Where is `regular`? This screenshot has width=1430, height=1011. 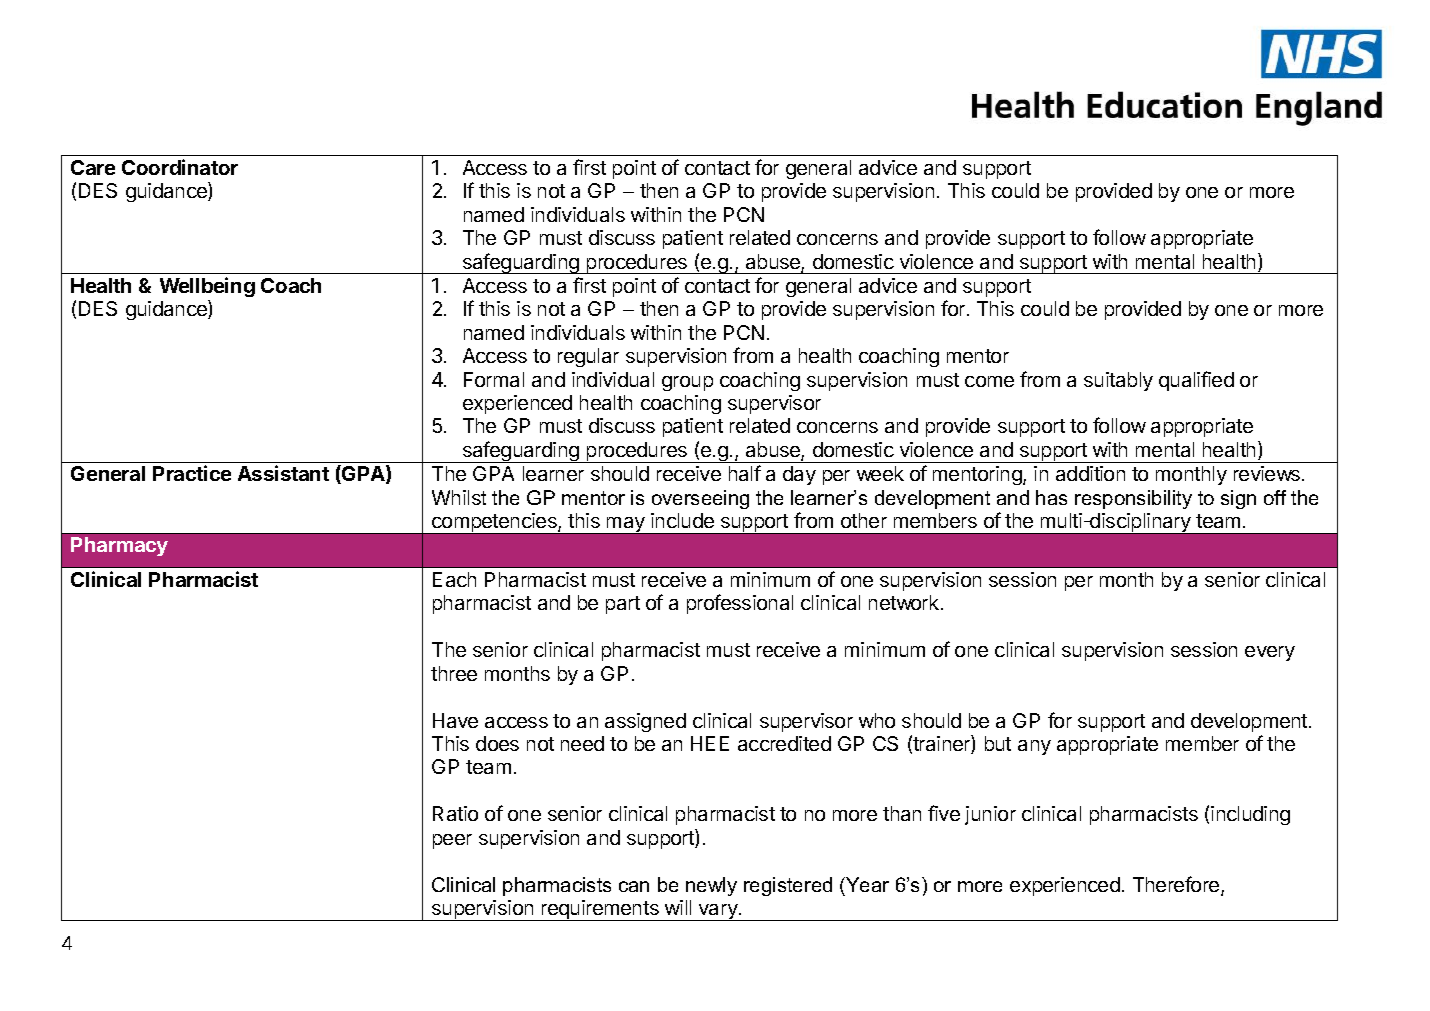
regular is located at coordinates (588, 357).
